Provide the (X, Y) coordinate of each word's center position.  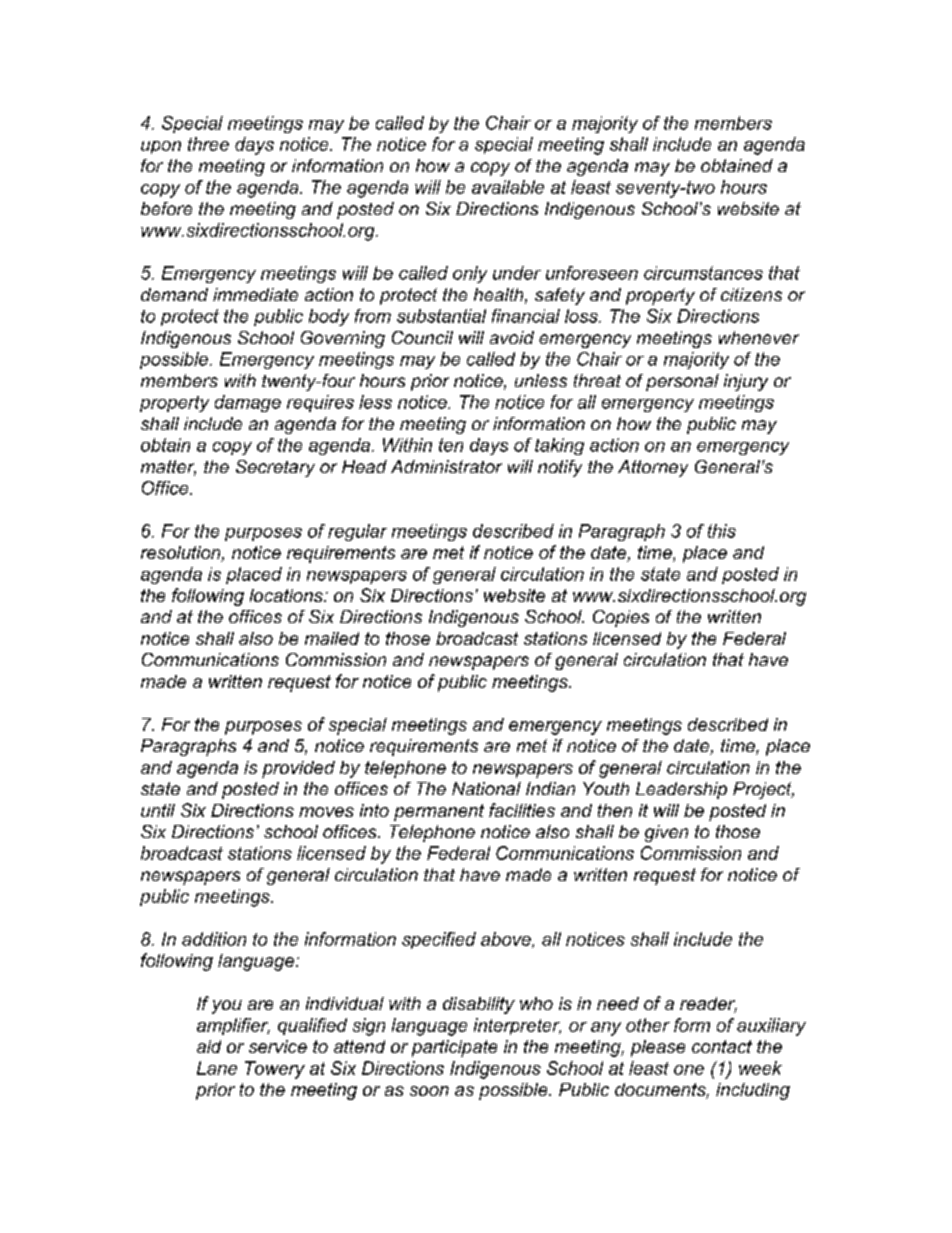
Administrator (446, 466)
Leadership (681, 790)
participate (454, 1048)
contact (722, 1046)
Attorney (653, 468)
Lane (217, 1068)
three (208, 144)
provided (298, 769)
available (508, 187)
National (486, 788)
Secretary (275, 468)
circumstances (703, 273)
